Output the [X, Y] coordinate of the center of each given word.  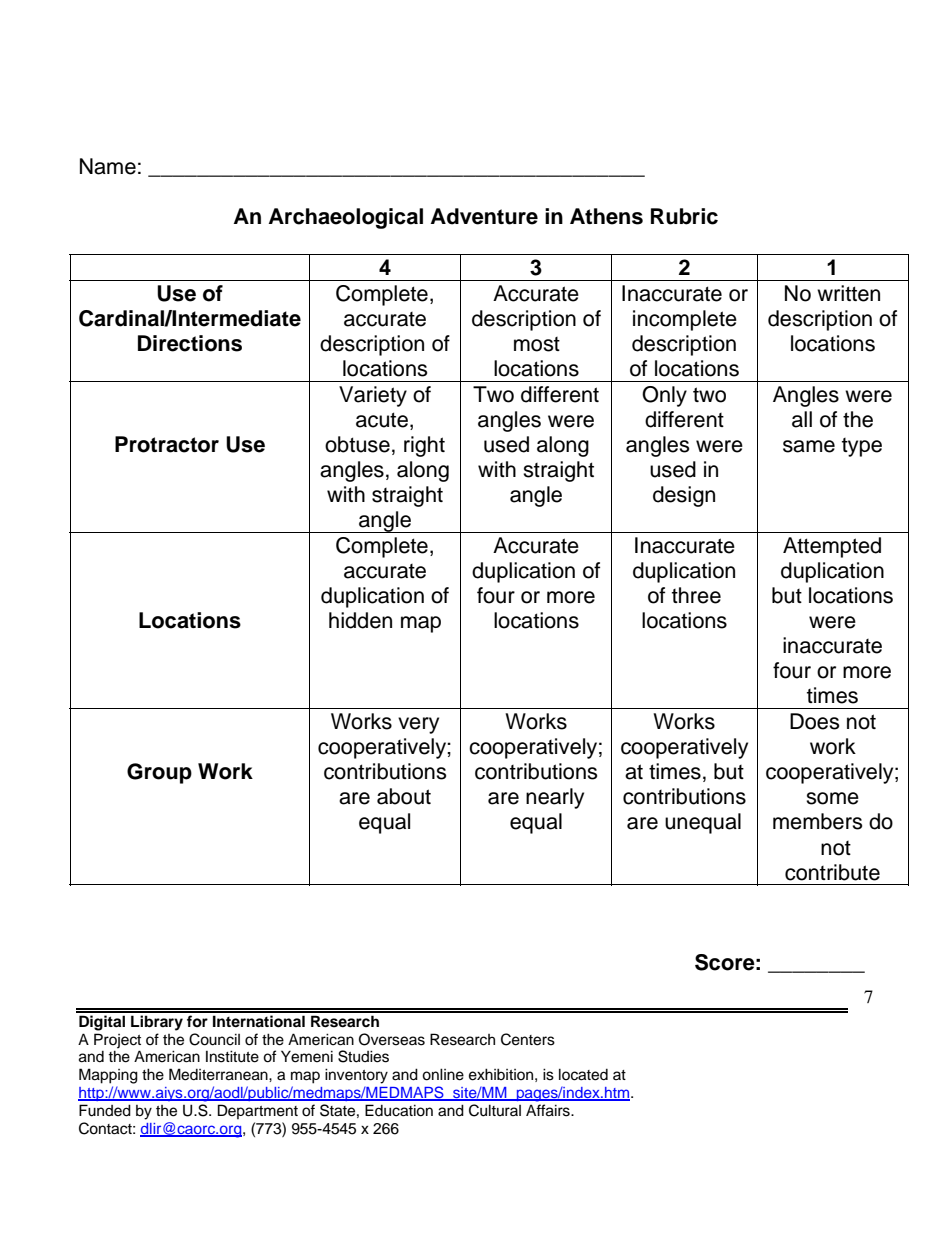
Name [108, 166]
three [696, 595]
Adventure [484, 216]
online [443, 1074]
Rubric [684, 216]
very [418, 725]
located [583, 1074]
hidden [360, 620]
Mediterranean [219, 1074]
